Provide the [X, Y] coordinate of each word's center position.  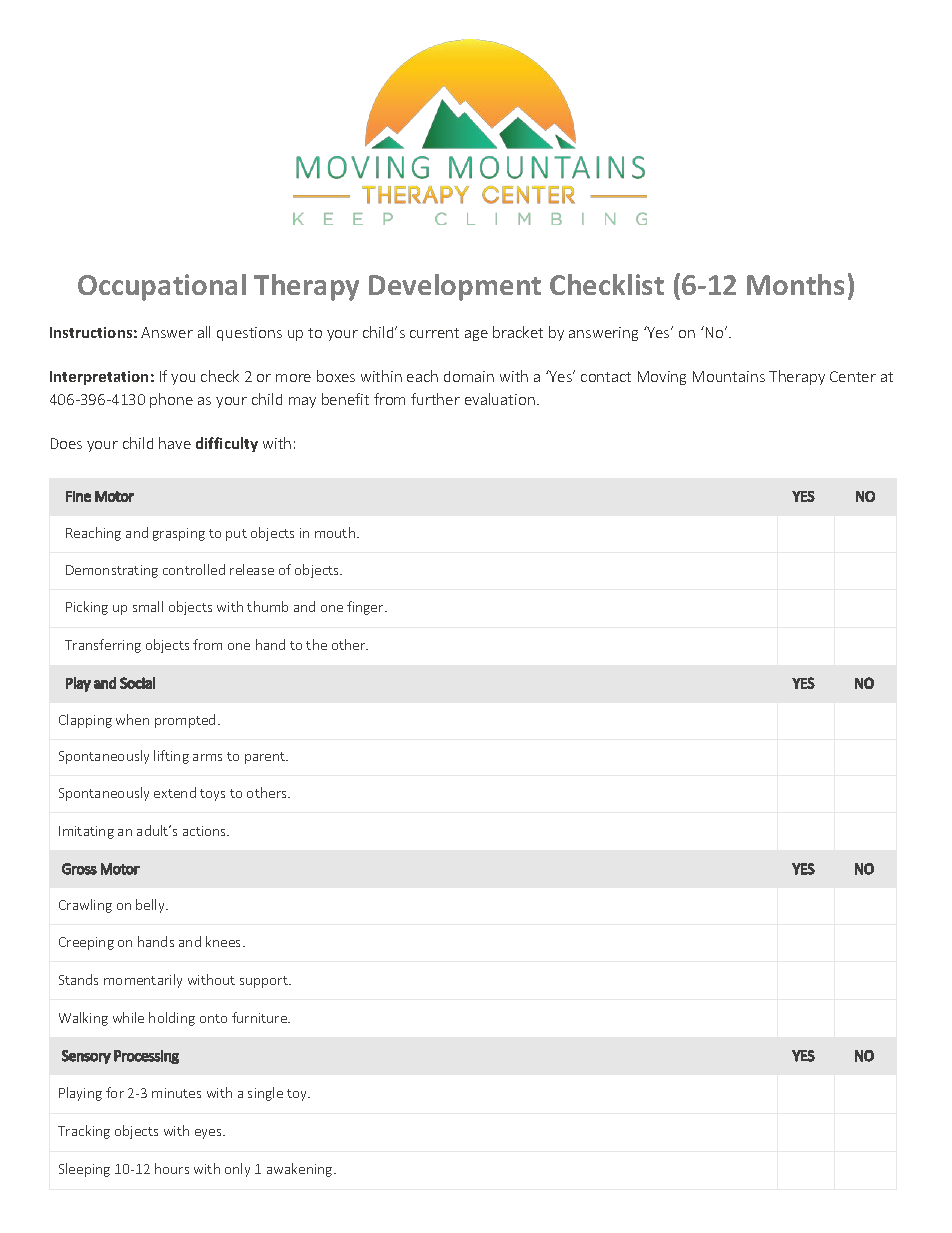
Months [795, 284]
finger [366, 608]
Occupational [162, 287]
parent [266, 758]
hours [172, 1168]
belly [151, 906]
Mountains [729, 376]
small [148, 606]
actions [206, 831]
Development [455, 287]
